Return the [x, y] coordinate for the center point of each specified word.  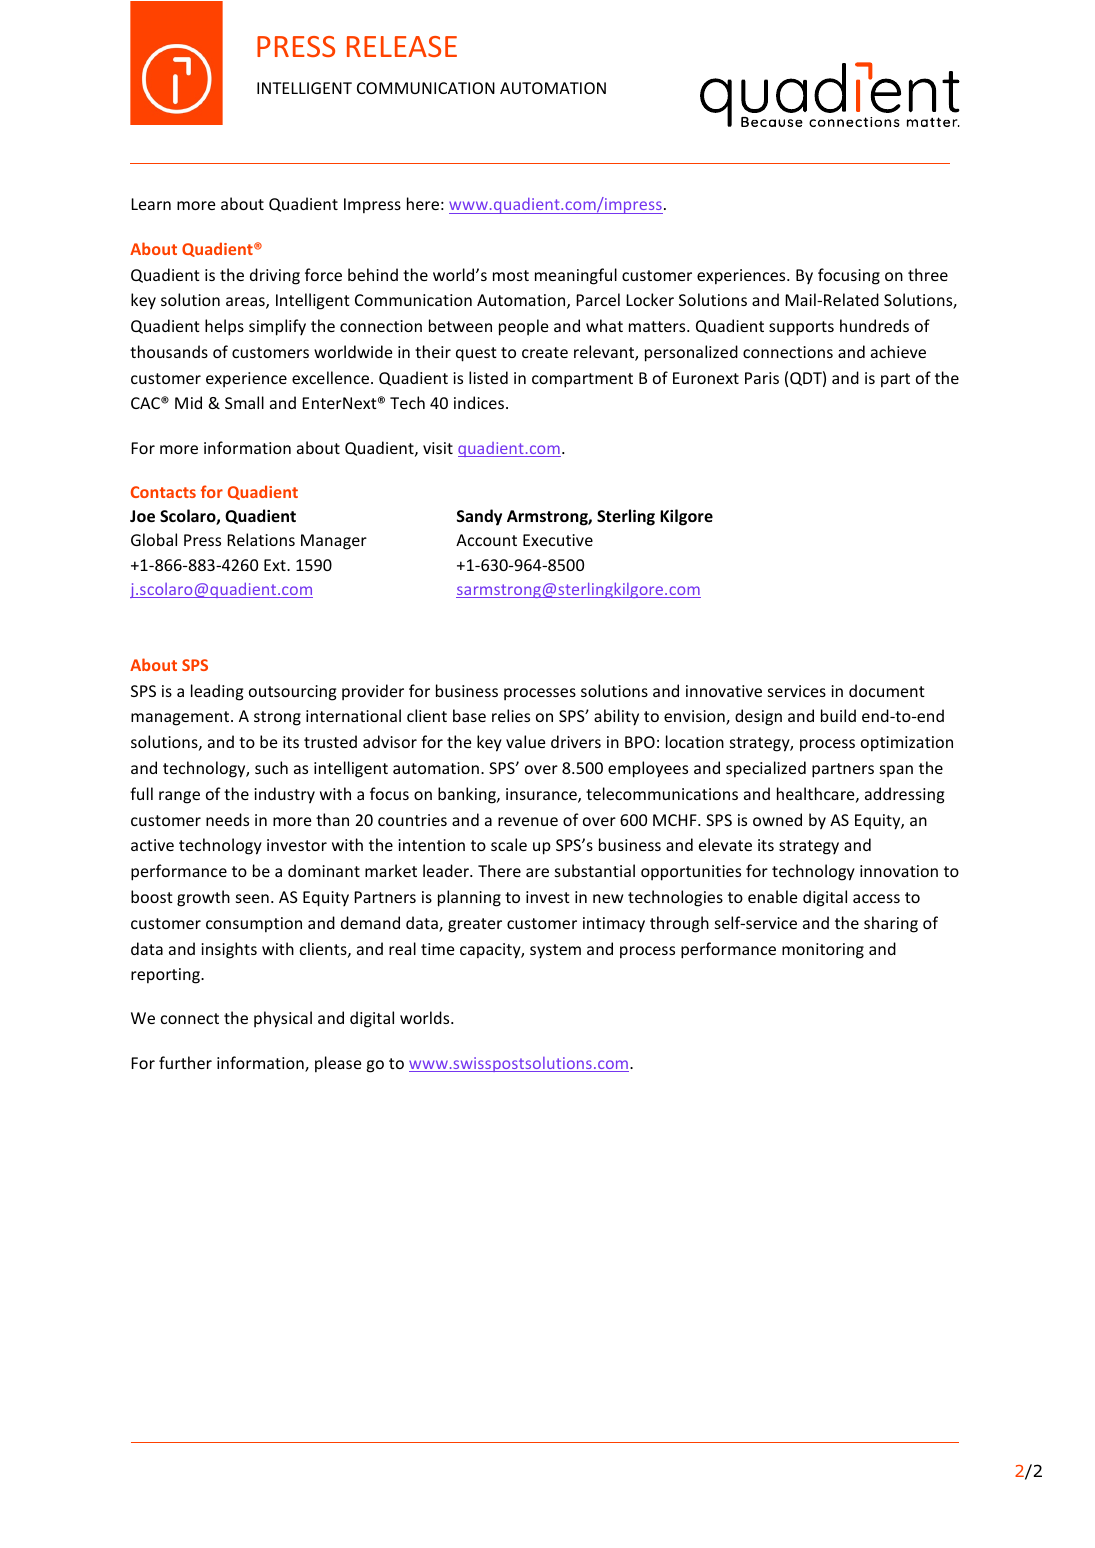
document [887, 690]
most [511, 275]
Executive [558, 540]
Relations [261, 539]
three [928, 274]
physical [283, 1019]
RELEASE [402, 46]
